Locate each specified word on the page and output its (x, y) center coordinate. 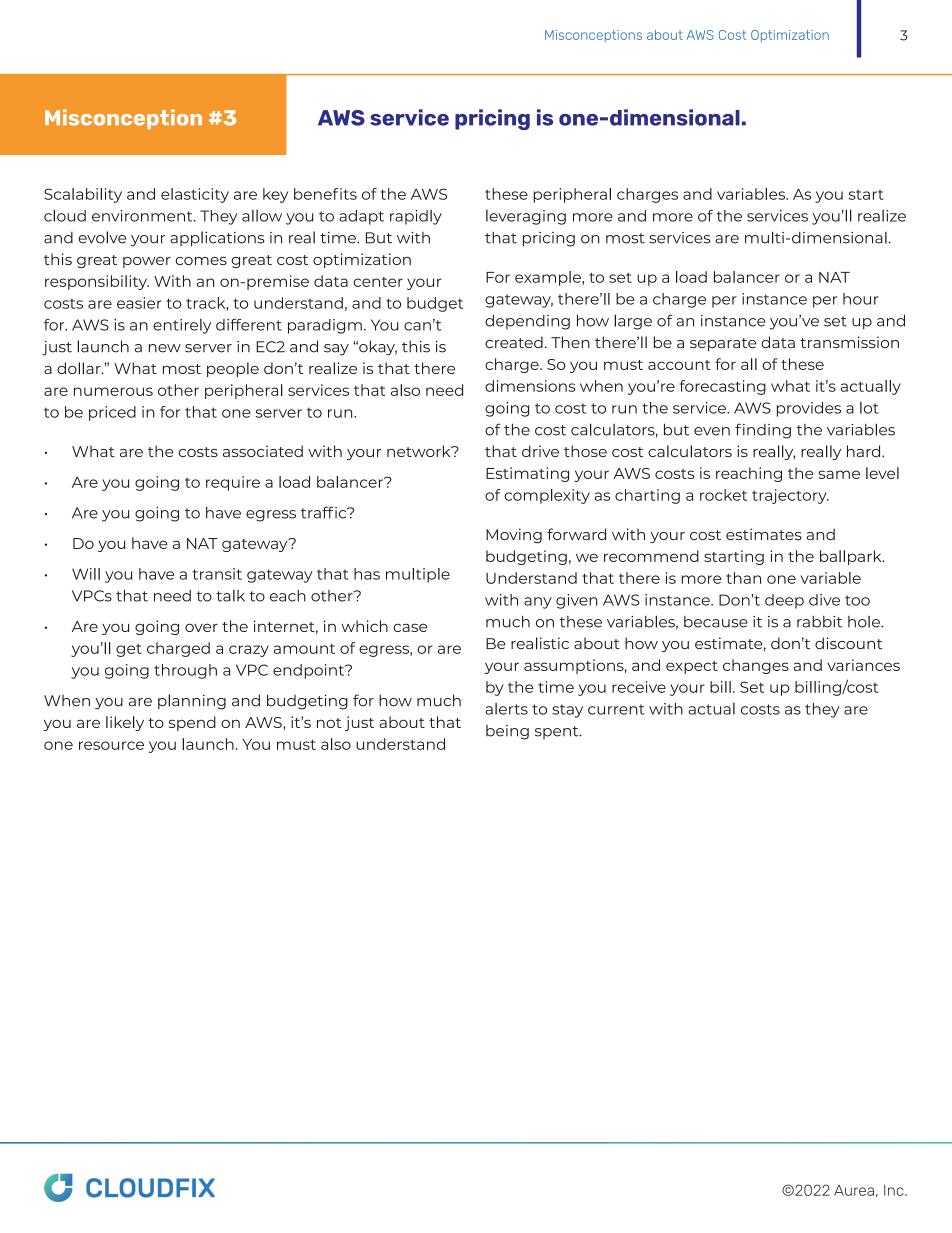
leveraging (526, 217)
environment (143, 216)
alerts (506, 709)
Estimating (527, 474)
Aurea (854, 1190)
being (507, 732)
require (233, 483)
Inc (895, 1190)
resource (111, 745)
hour (861, 299)
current (616, 709)
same (839, 474)
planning (192, 702)
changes (756, 666)
